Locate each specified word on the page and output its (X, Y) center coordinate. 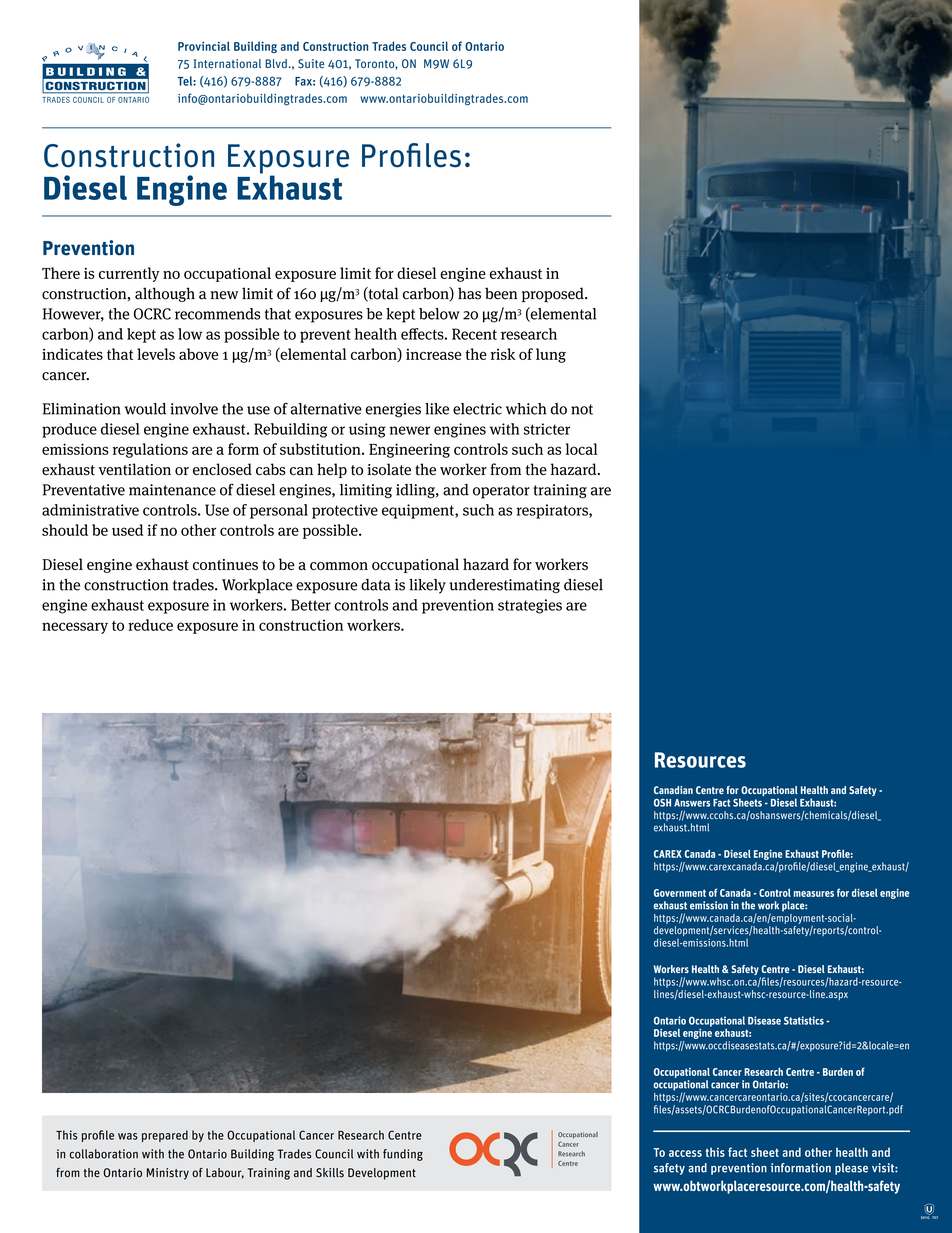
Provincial (204, 46)
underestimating (504, 586)
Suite (311, 63)
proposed (554, 294)
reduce (150, 625)
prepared (165, 1136)
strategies (530, 606)
